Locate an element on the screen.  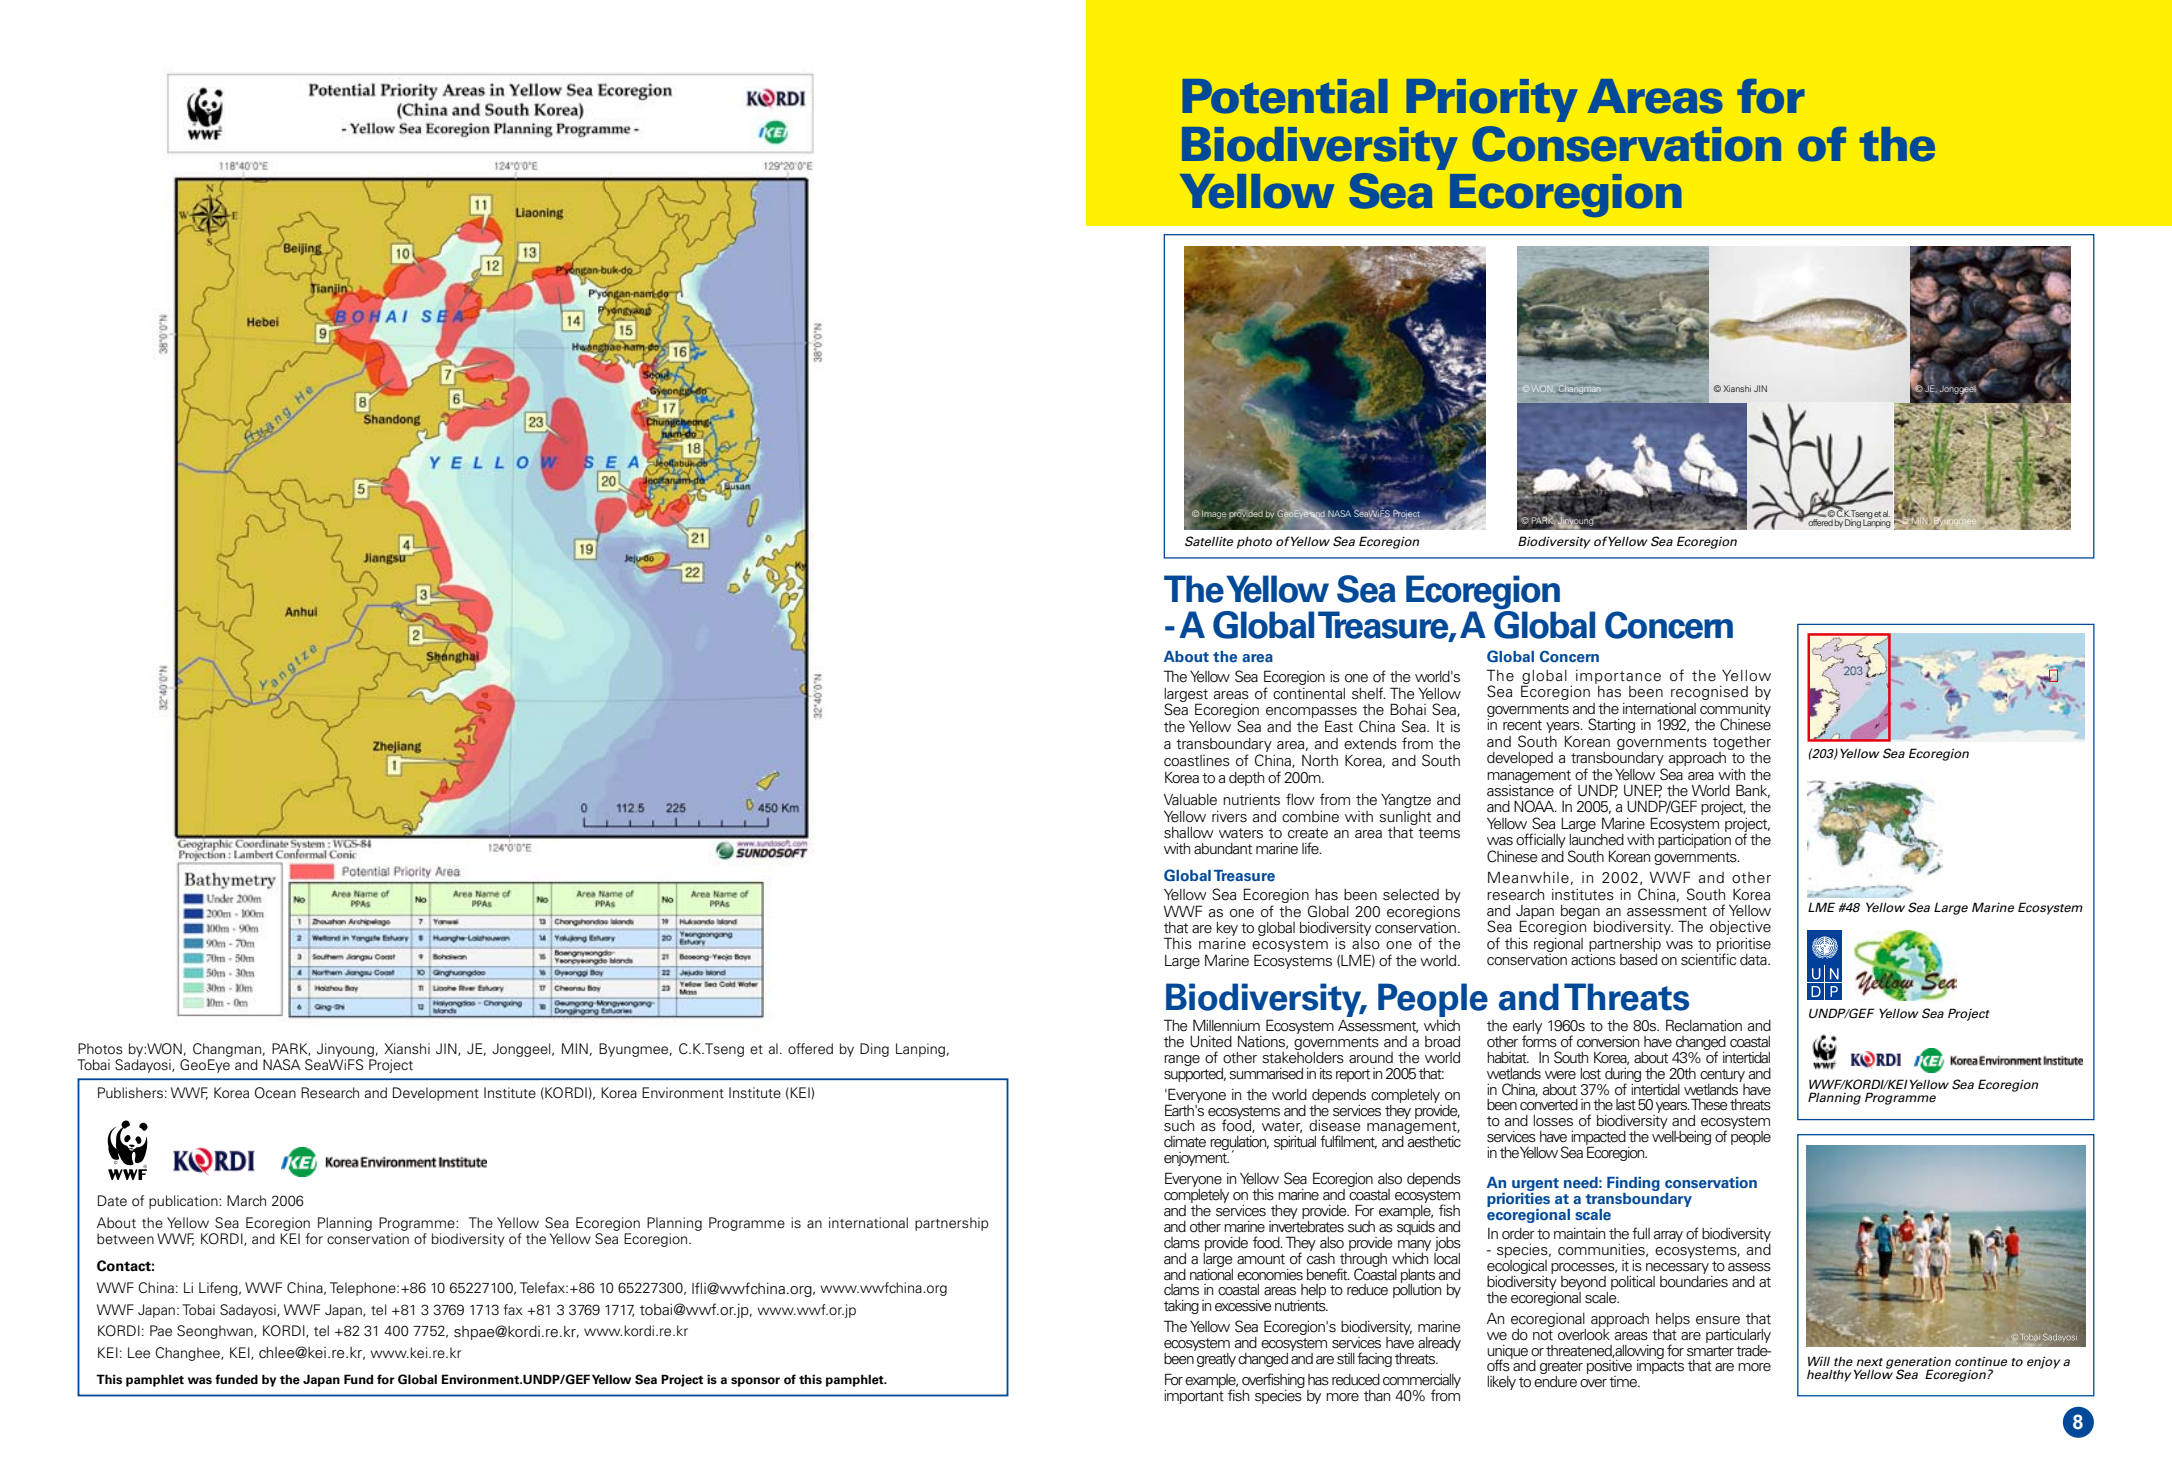
key is located at coordinates (1227, 929).
